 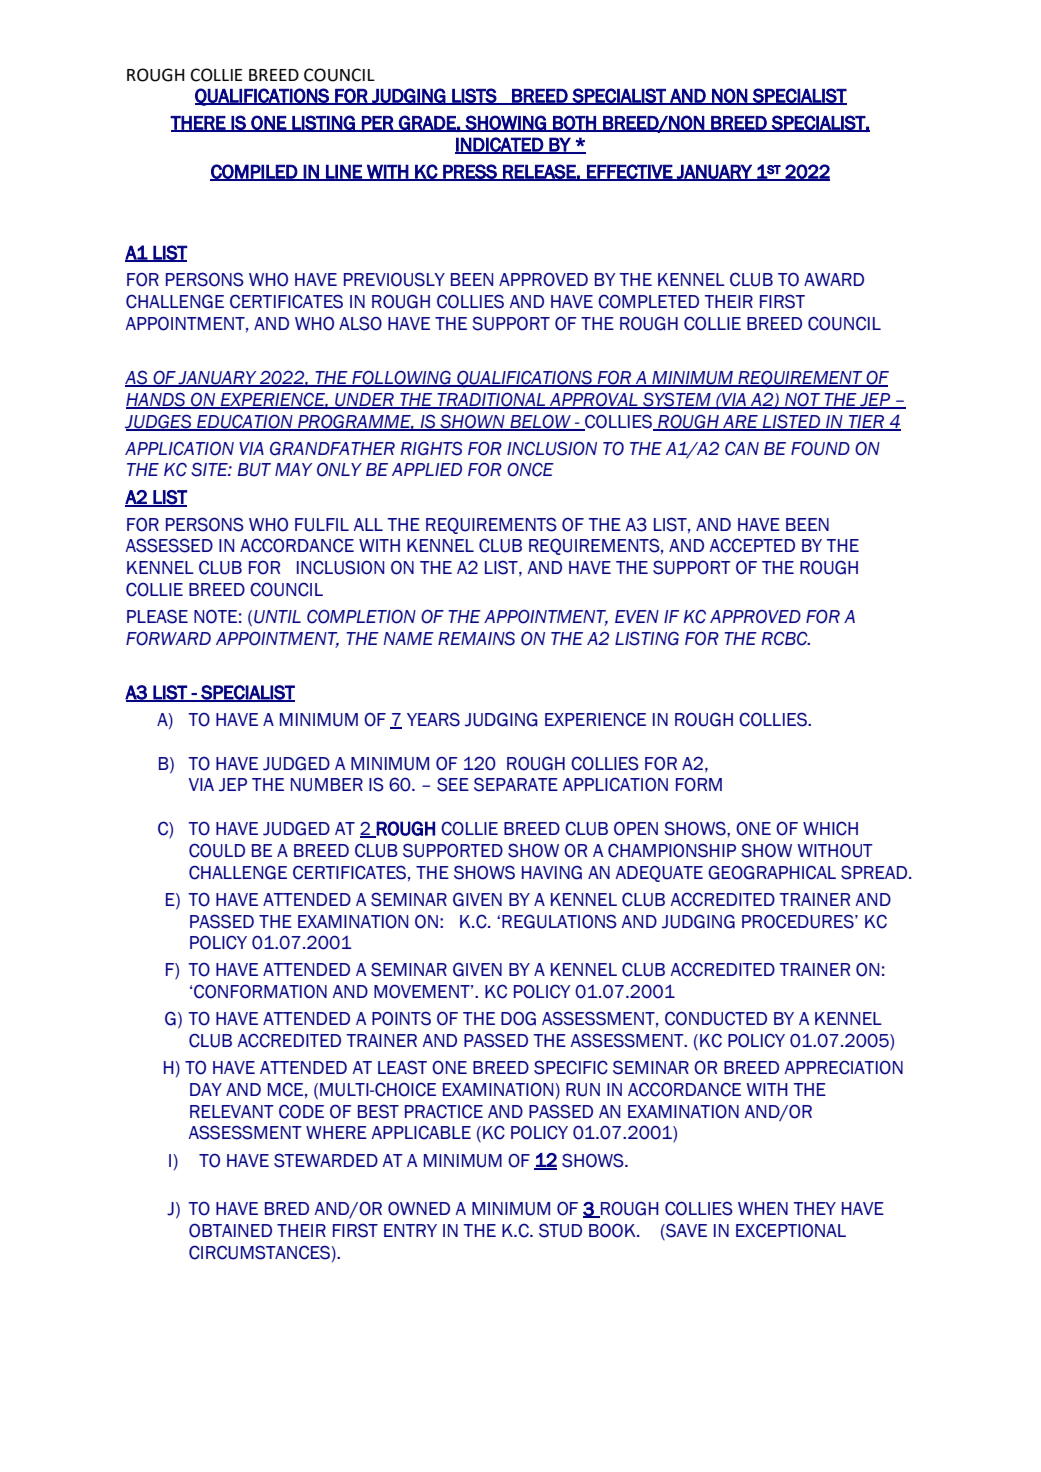 I want to click on DAY, so click(x=206, y=1089).
